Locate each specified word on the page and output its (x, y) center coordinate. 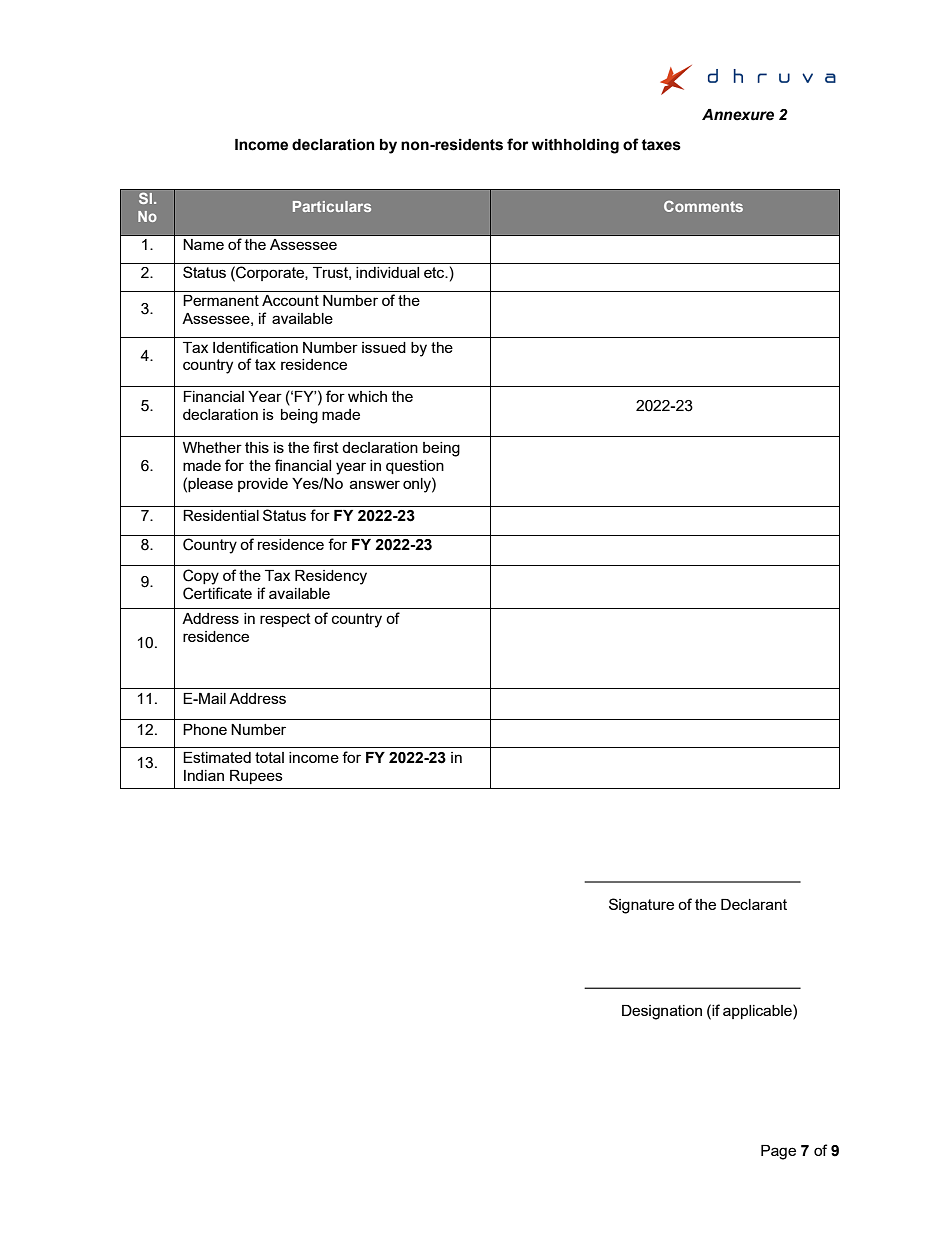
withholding (575, 146)
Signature (641, 906)
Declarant (754, 904)
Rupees (256, 777)
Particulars (332, 206)
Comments (703, 206)
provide (263, 485)
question (415, 467)
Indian (204, 775)
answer (375, 484)
